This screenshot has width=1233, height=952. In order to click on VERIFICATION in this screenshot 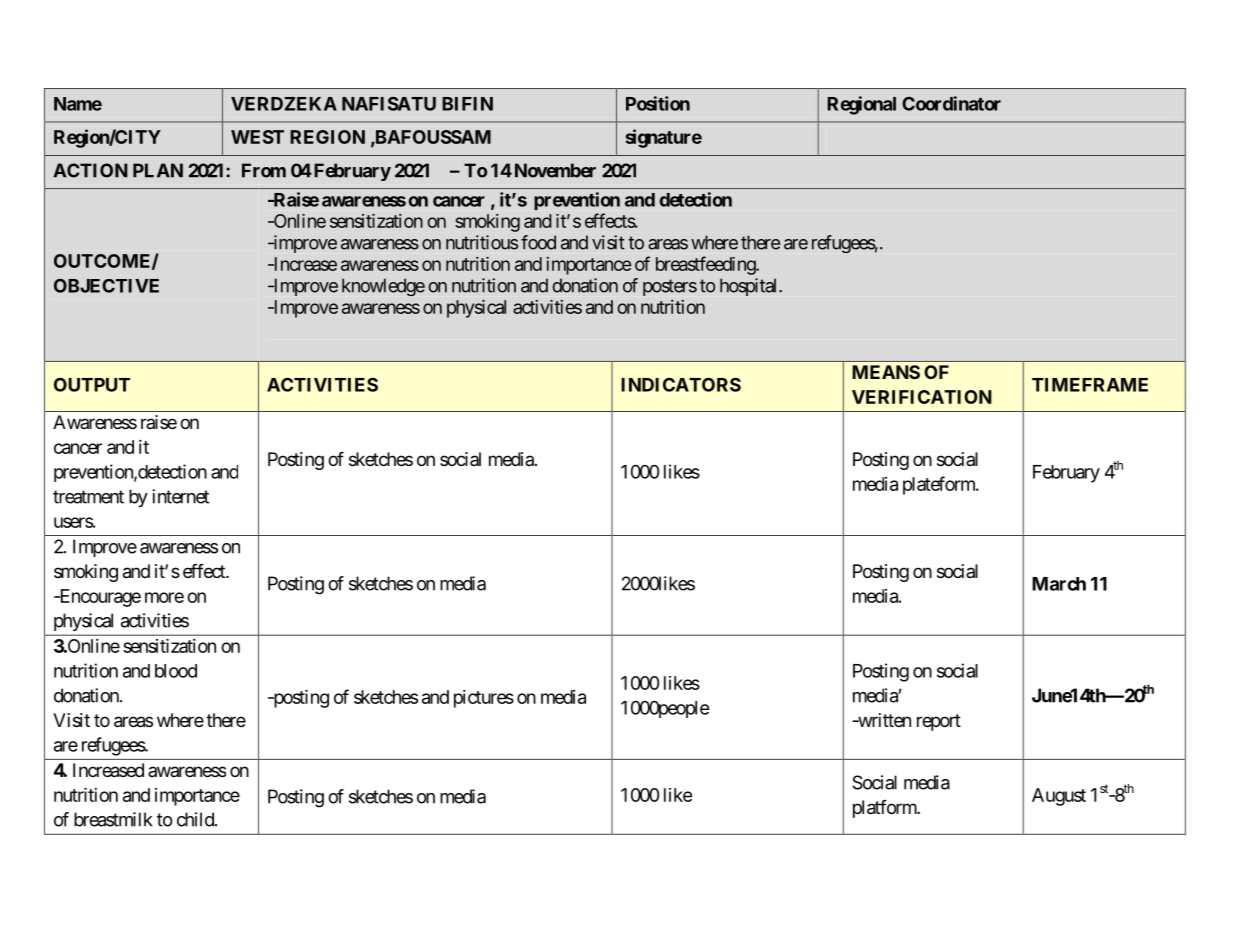, I will do `click(922, 397)`.
